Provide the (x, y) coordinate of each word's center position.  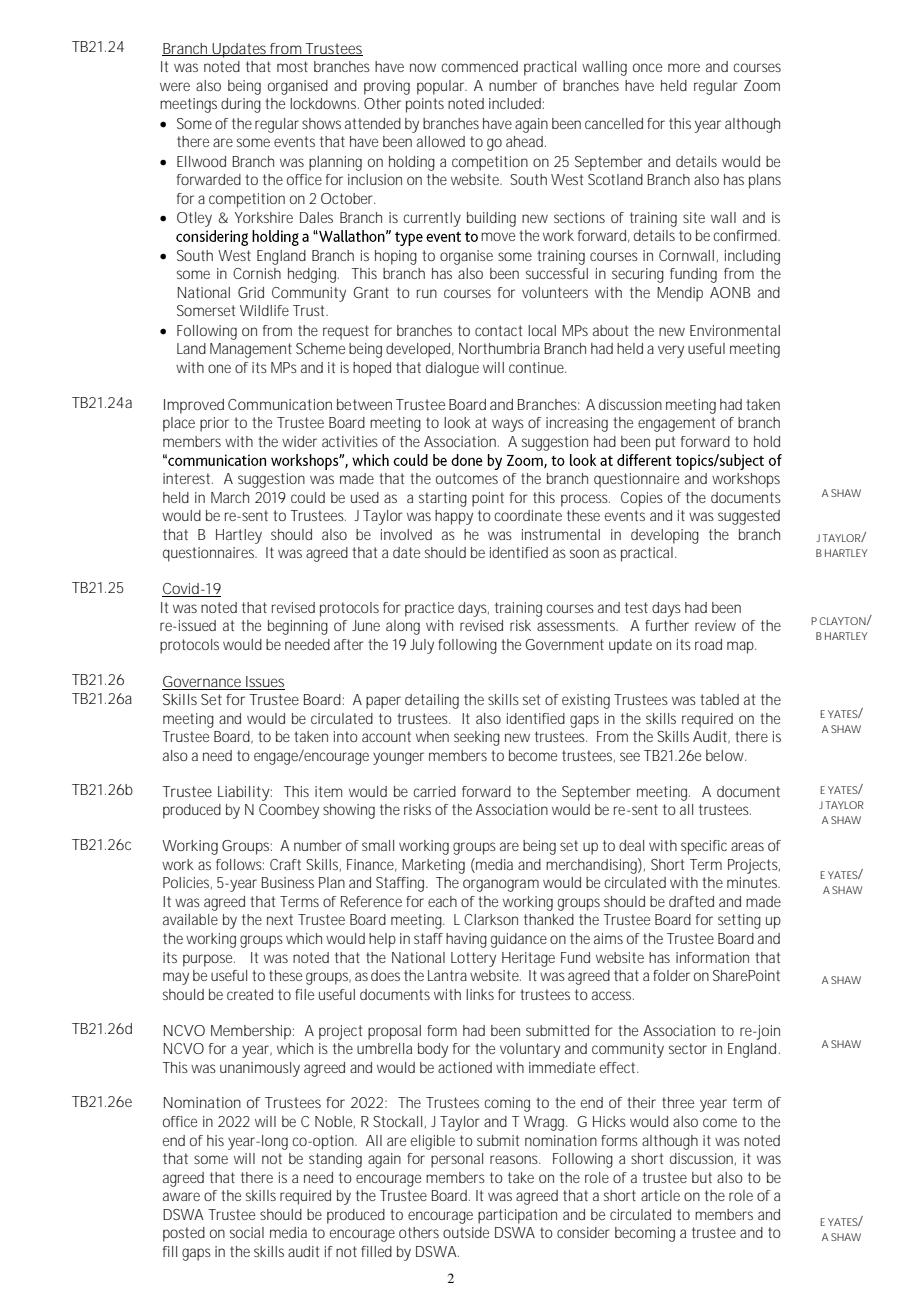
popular (442, 87)
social (247, 1232)
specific (704, 847)
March (230, 497)
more (684, 67)
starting (443, 499)
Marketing (433, 866)
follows (240, 864)
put (665, 443)
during (241, 105)
